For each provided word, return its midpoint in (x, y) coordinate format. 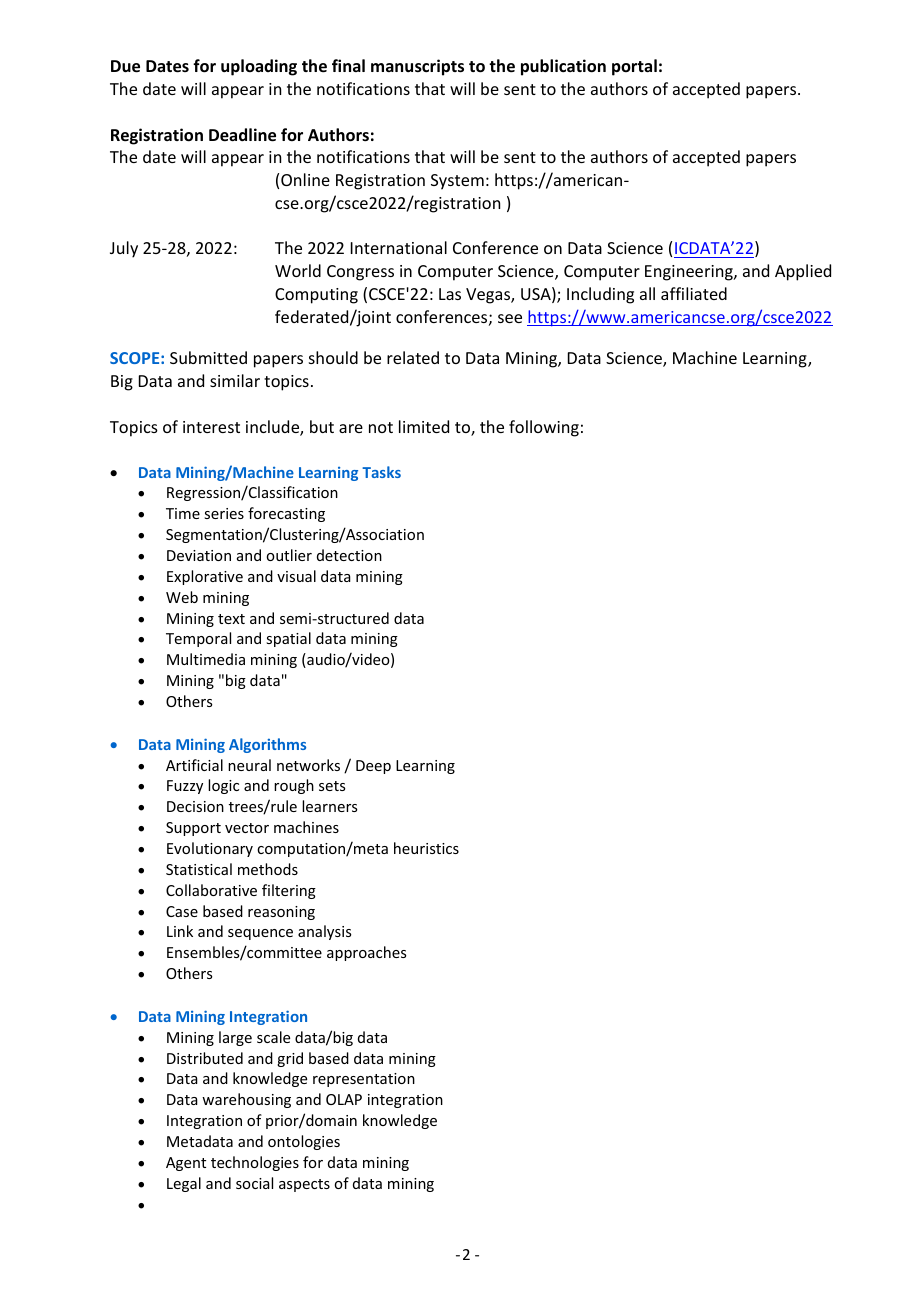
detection (349, 555)
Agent (186, 1164)
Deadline (242, 135)
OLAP (344, 1099)
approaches (366, 953)
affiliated (694, 293)
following (544, 428)
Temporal (198, 639)
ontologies (304, 1142)
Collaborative (211, 890)
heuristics (426, 848)
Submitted (208, 357)
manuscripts (417, 67)
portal (634, 67)
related (413, 357)
